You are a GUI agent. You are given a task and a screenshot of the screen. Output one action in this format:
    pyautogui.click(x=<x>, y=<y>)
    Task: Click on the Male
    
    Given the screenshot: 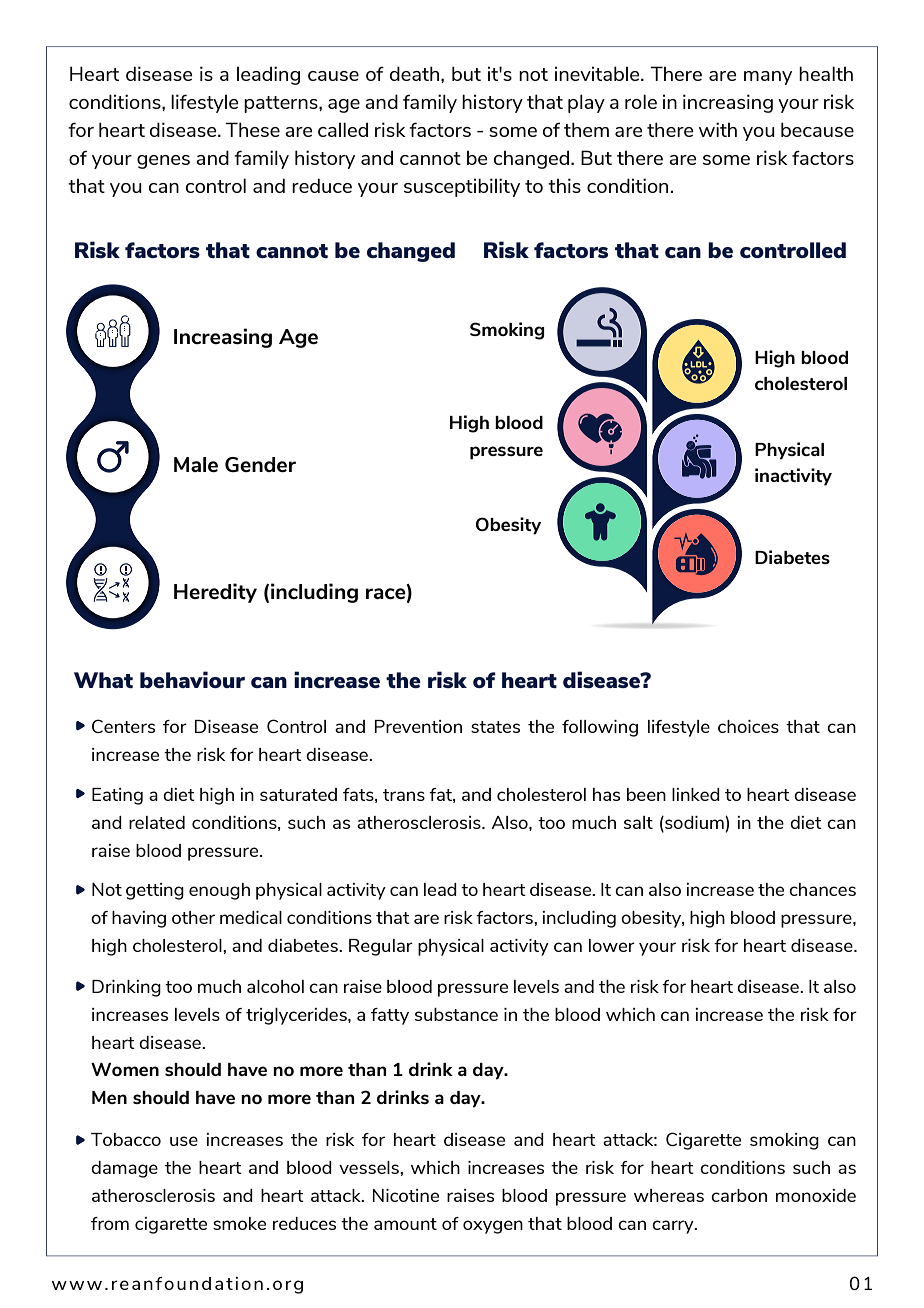 What is the action you would take?
    pyautogui.click(x=196, y=464)
